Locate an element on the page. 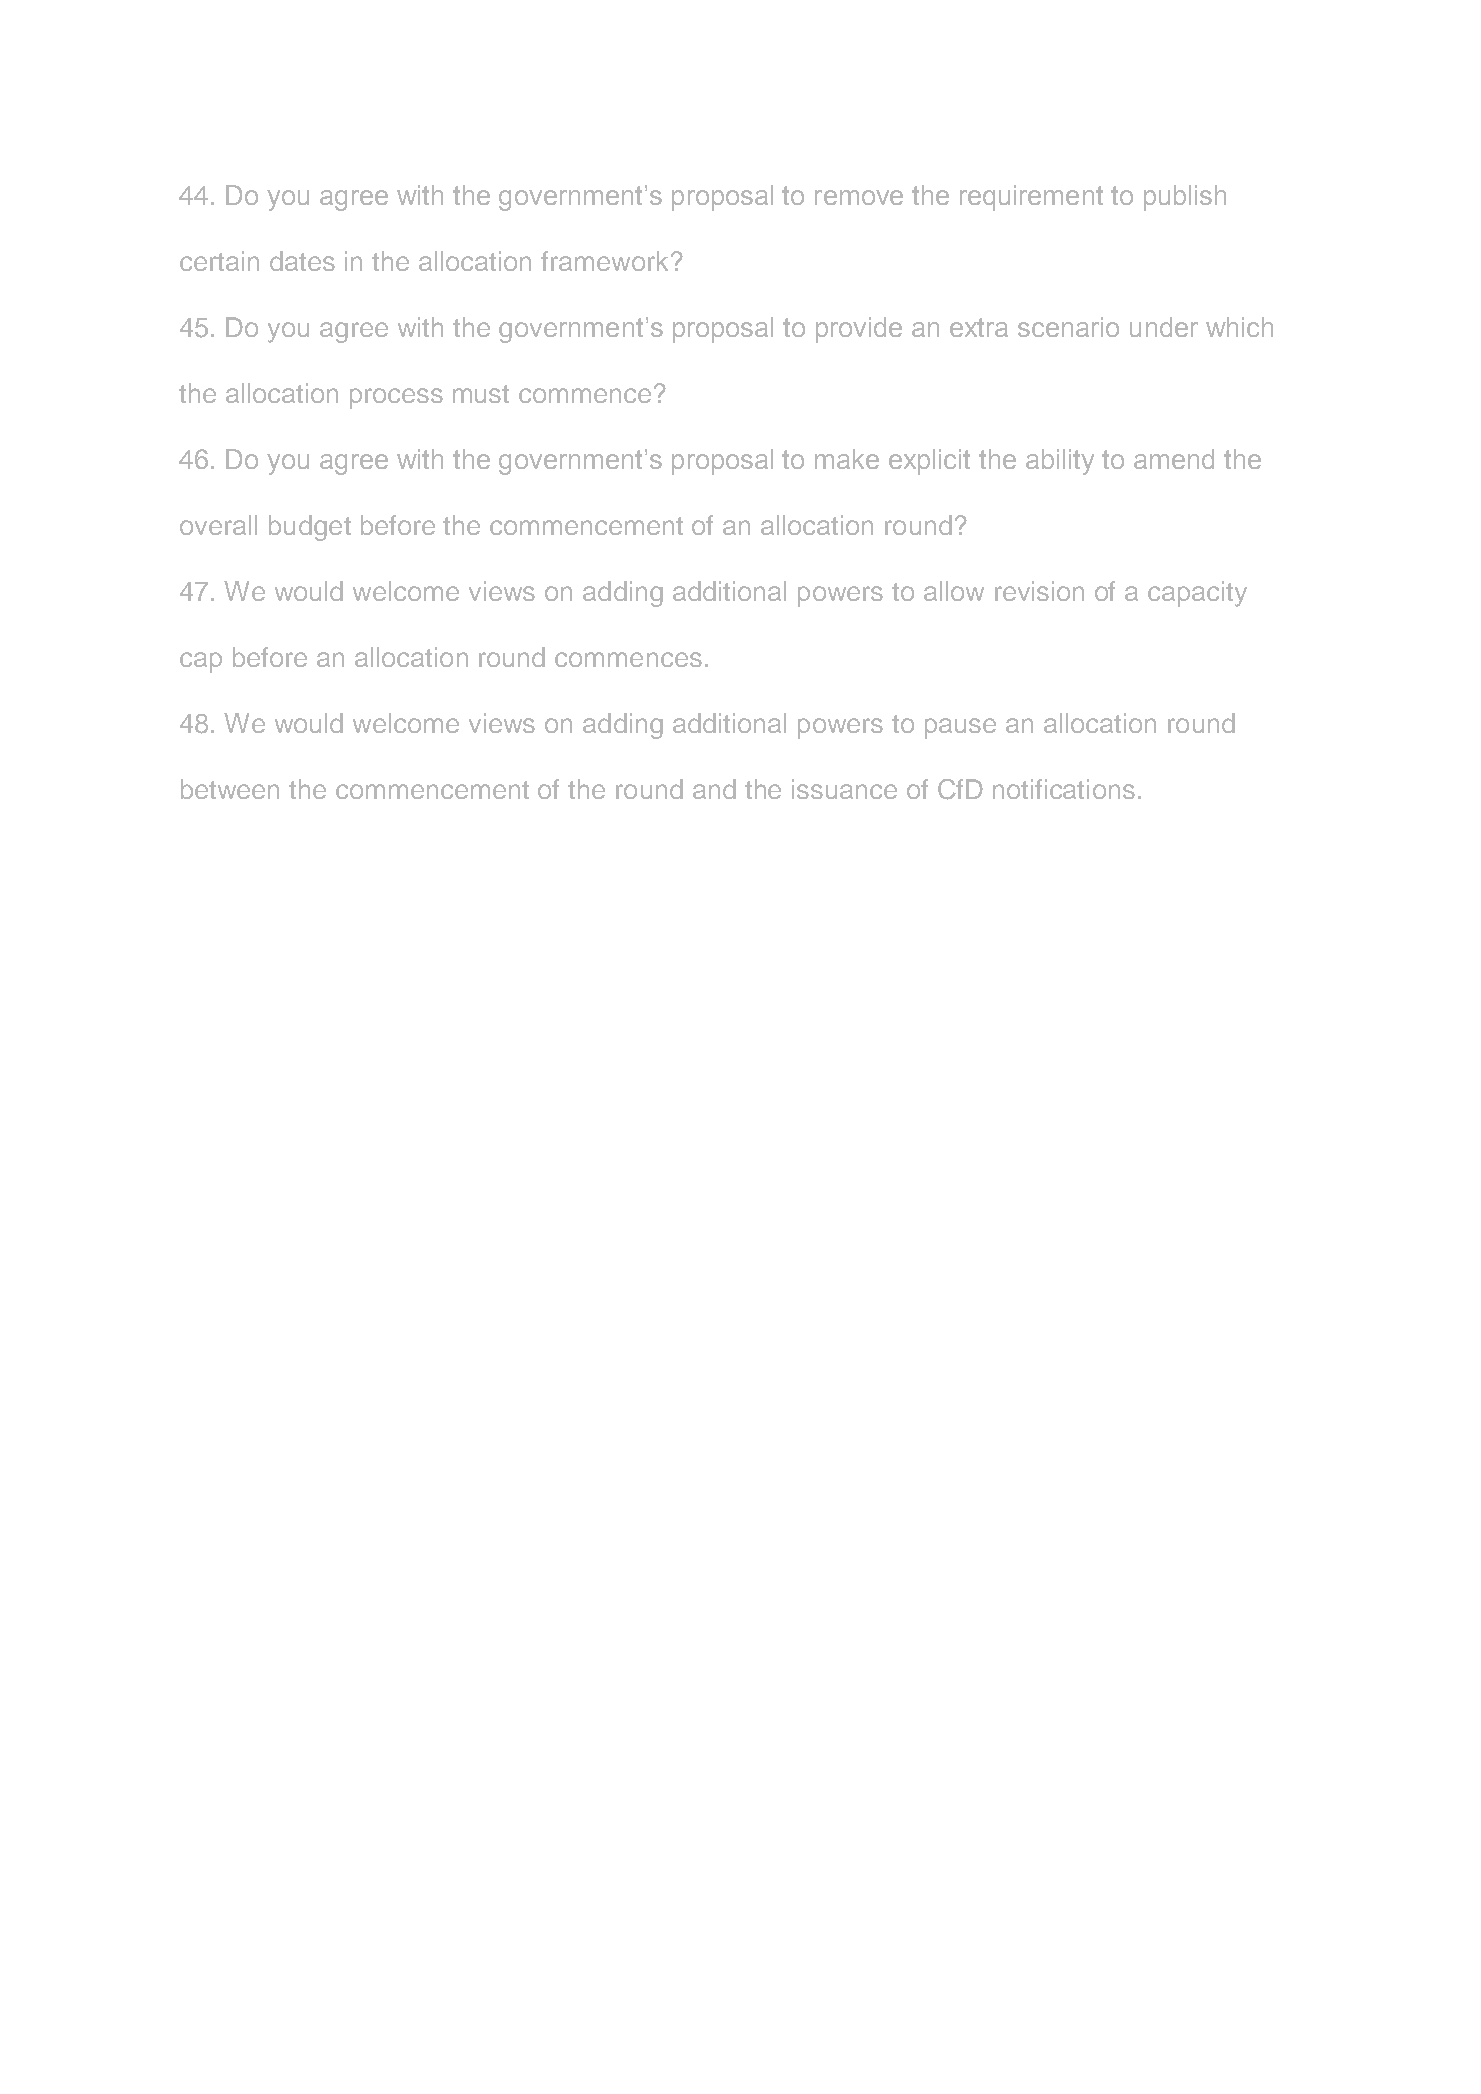 The height and width of the document is (2094, 1481). under is located at coordinates (1164, 327).
